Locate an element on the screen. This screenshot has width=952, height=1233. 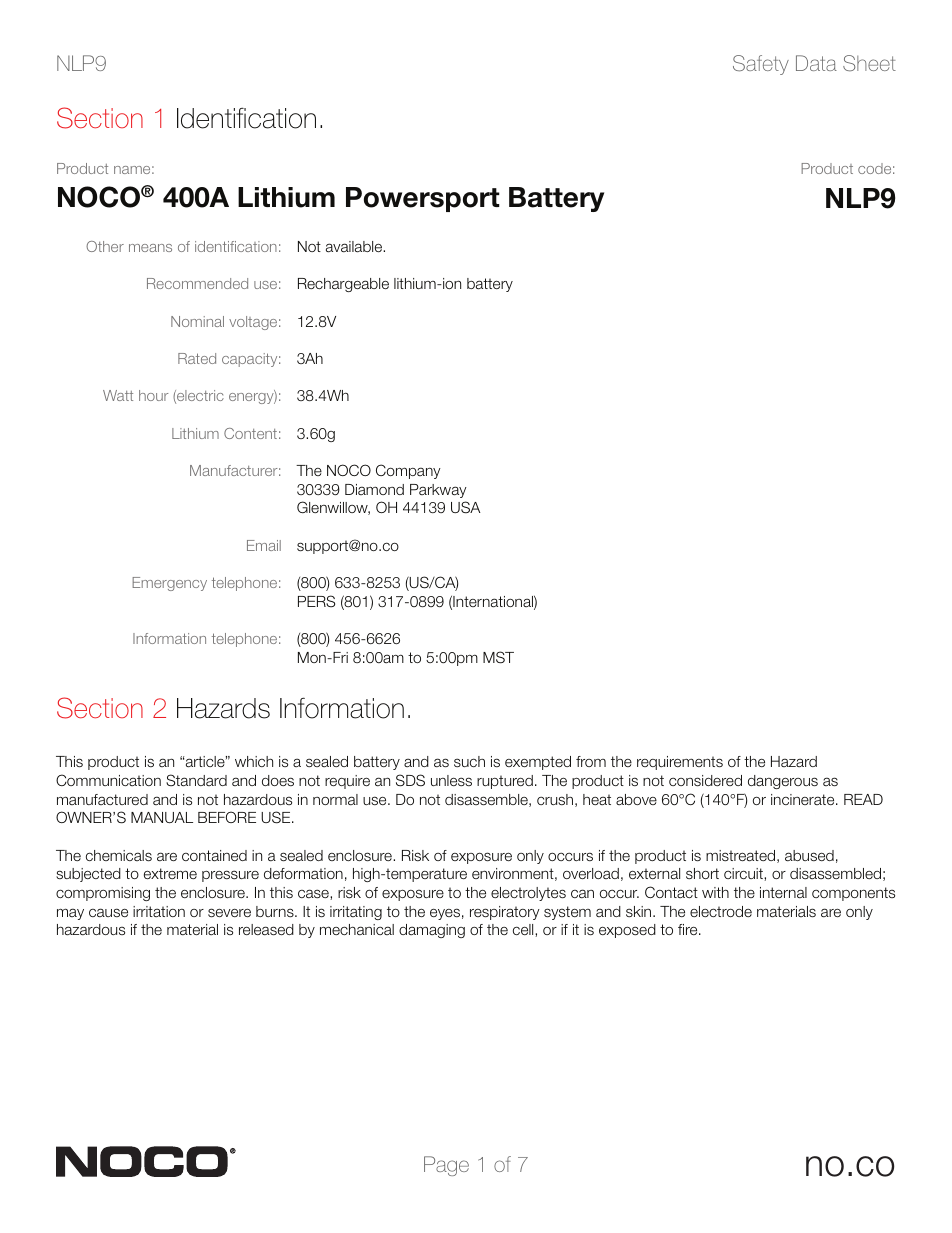
means is located at coordinates (150, 248).
